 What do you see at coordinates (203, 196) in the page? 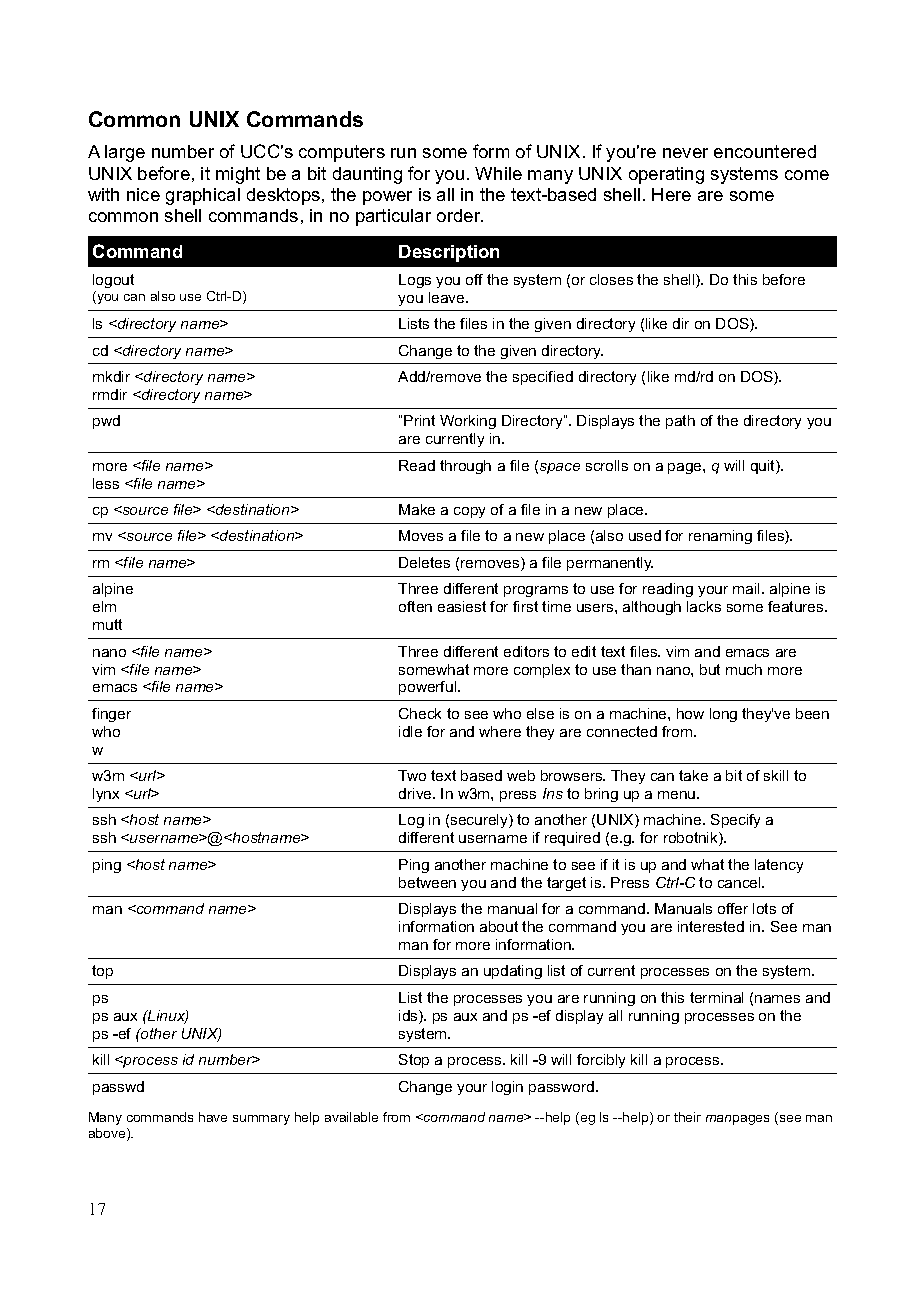
I see `graphical` at bounding box center [203, 196].
